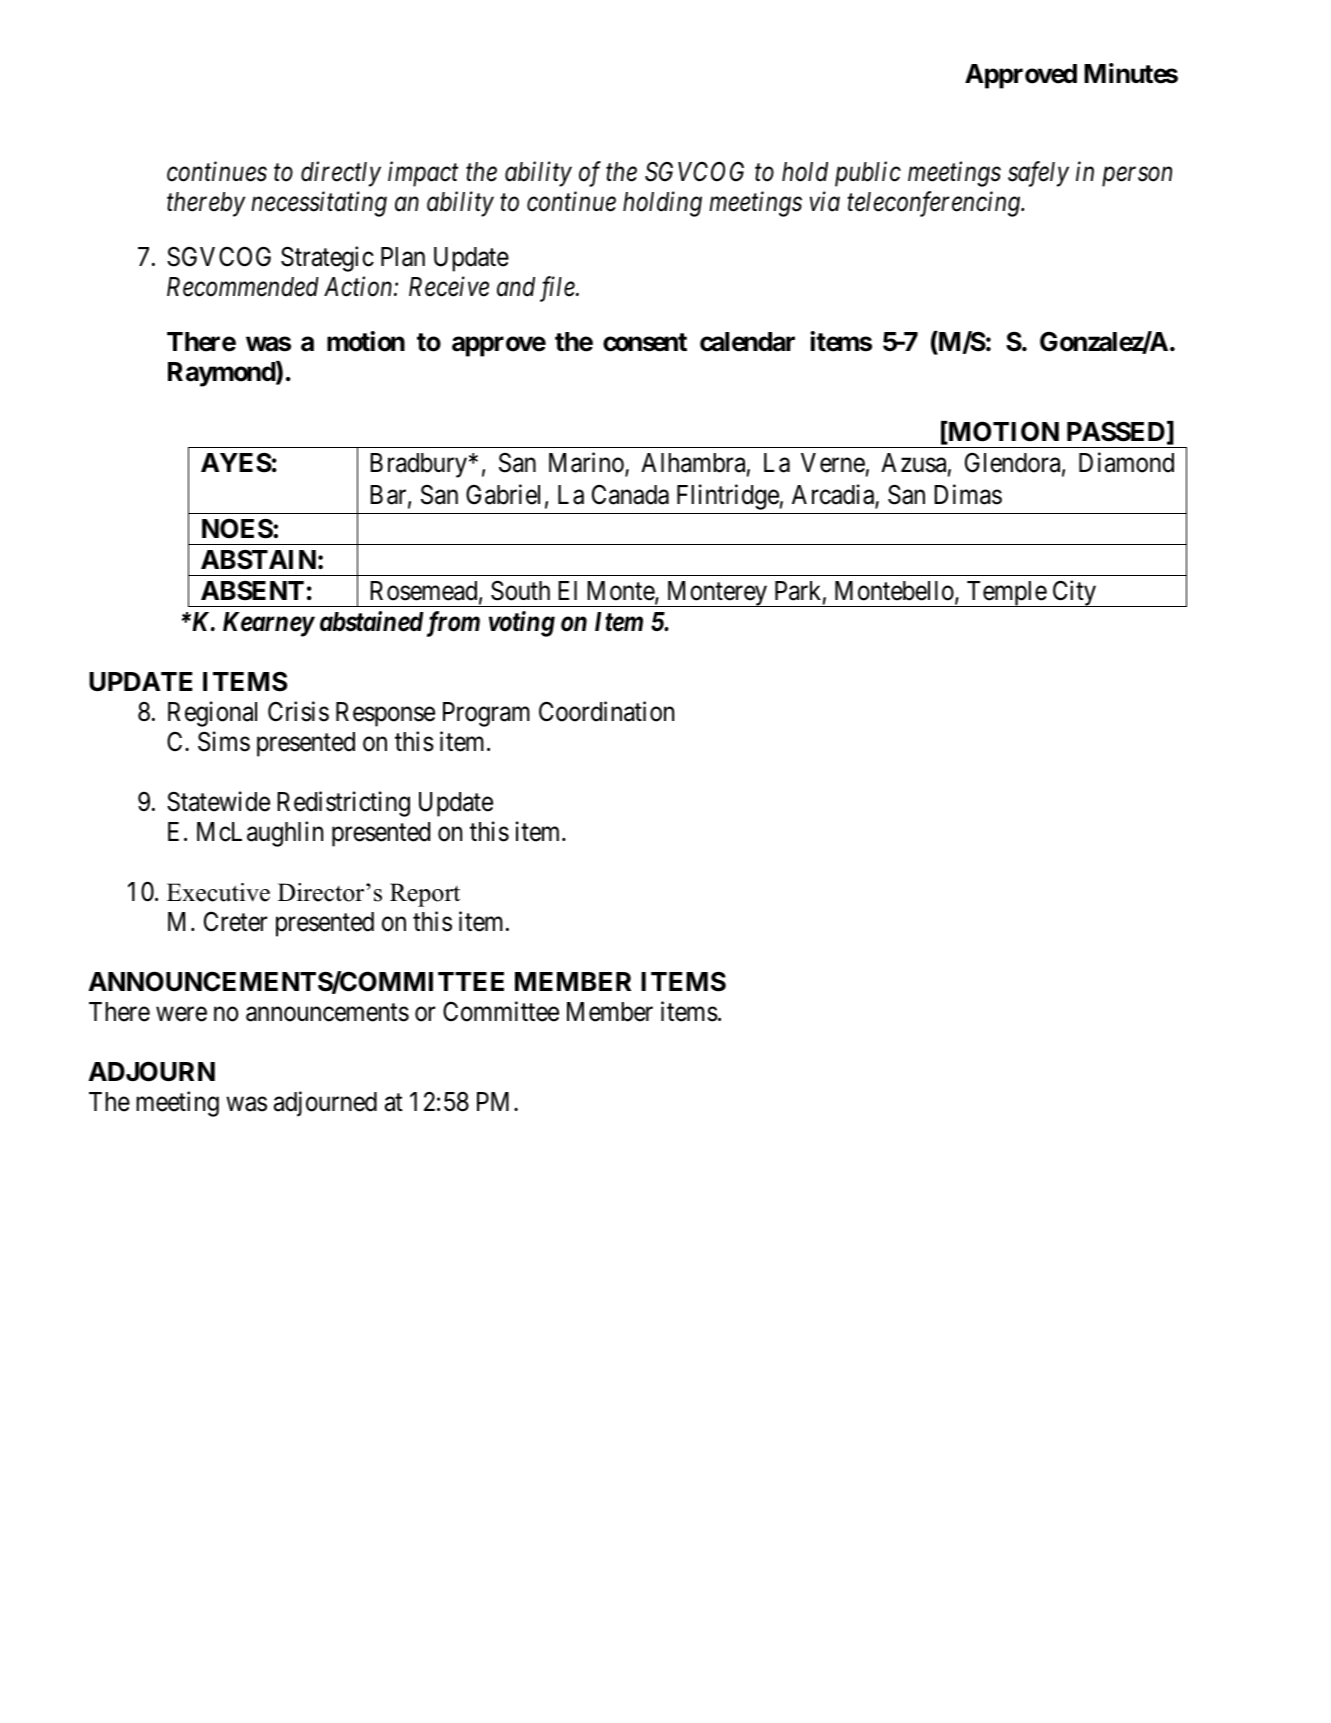 The height and width of the screenshot is (1723, 1331). What do you see at coordinates (418, 465) in the screenshot?
I see `Bradbury` at bounding box center [418, 465].
